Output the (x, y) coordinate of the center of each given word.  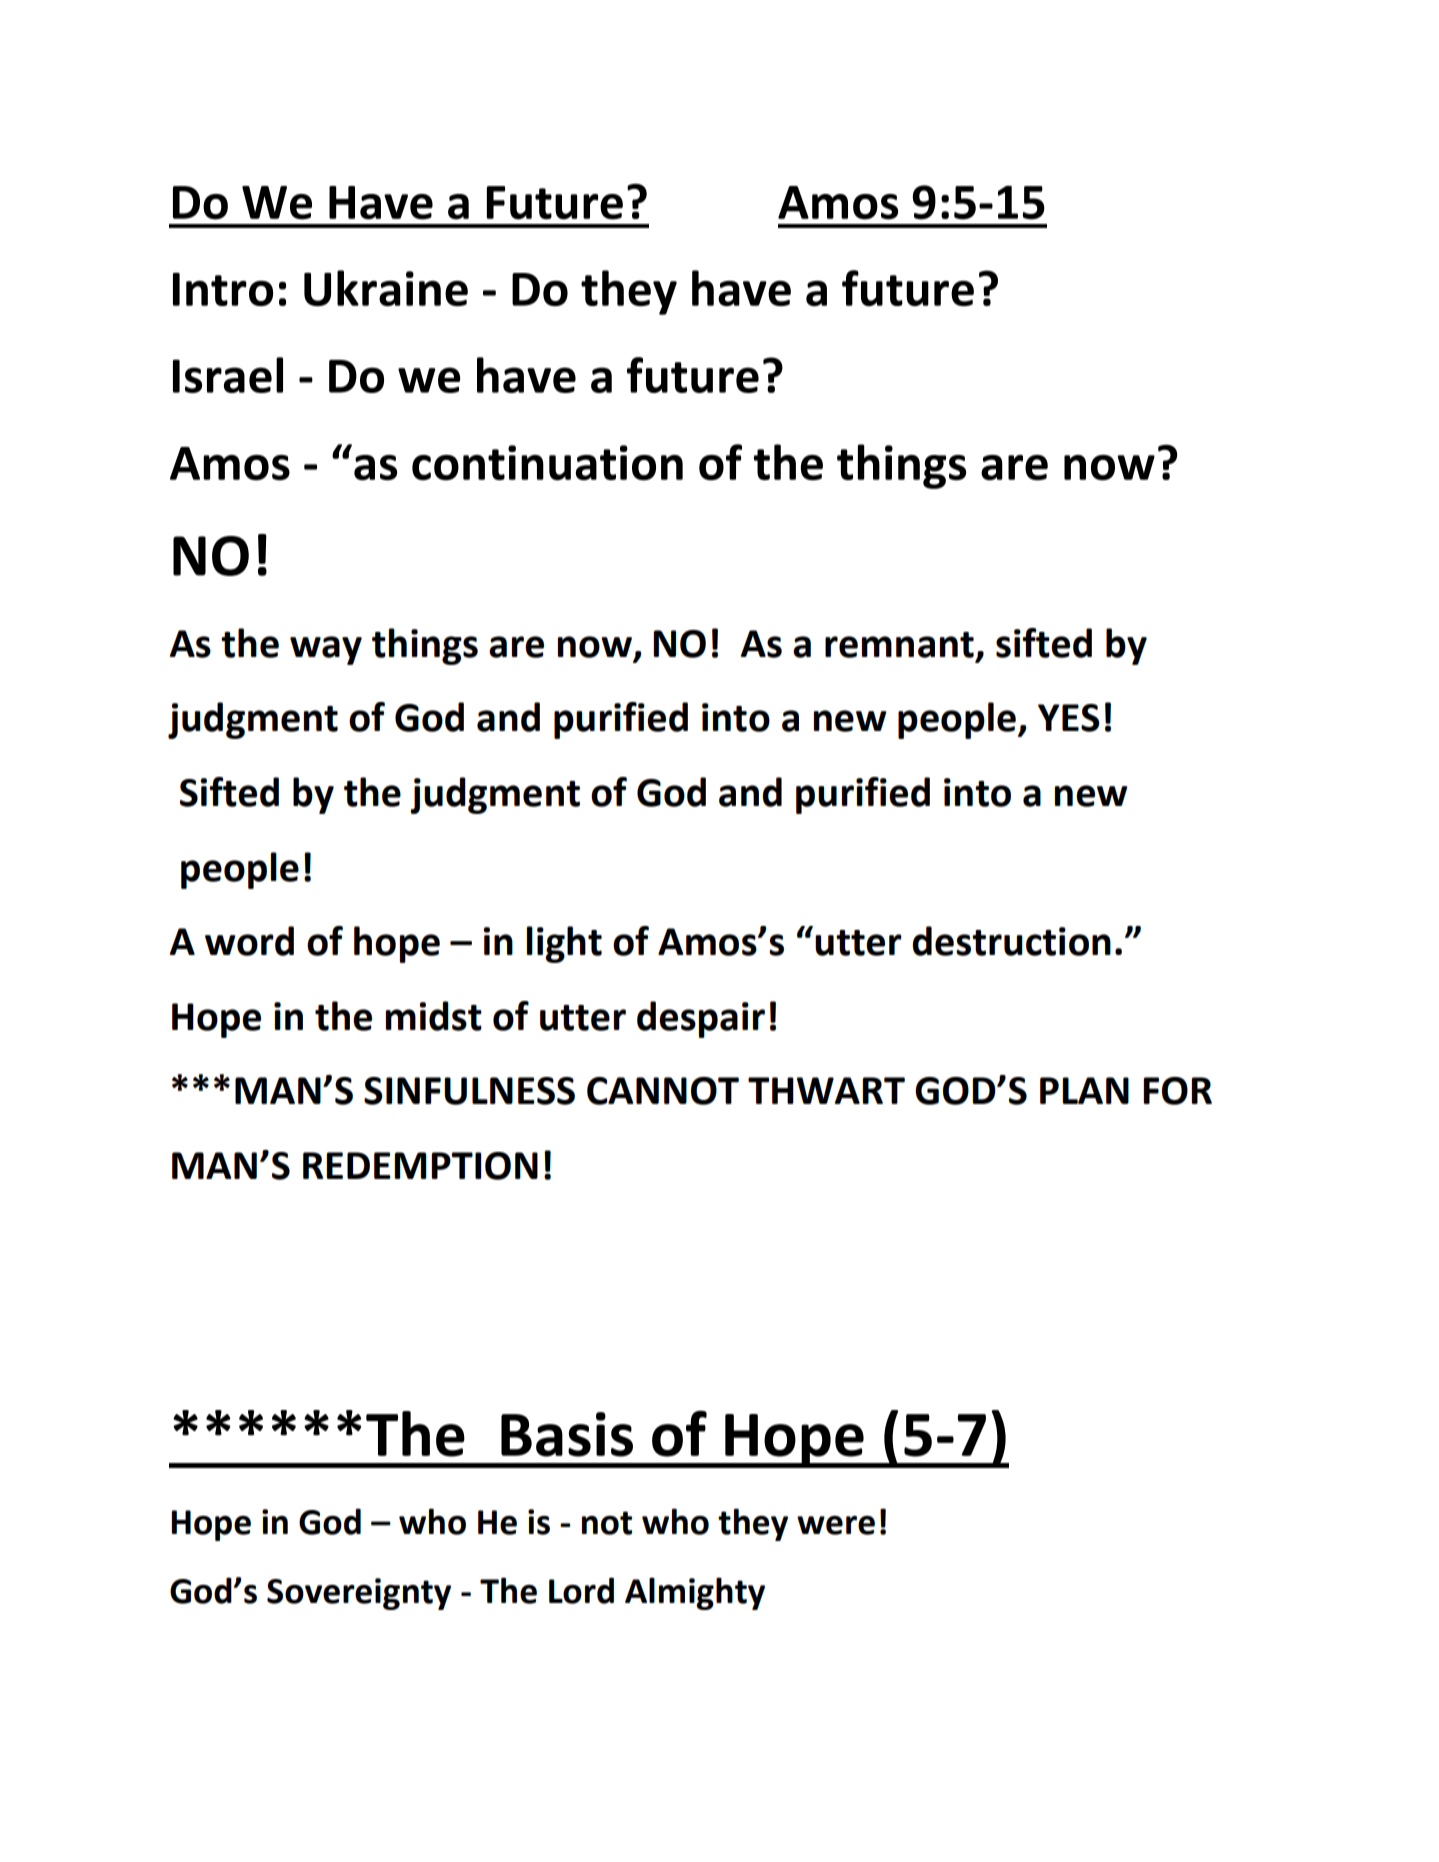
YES (1069, 718)
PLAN (1084, 1090)
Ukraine (386, 288)
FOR (1177, 1091)
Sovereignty (359, 1594)
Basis (567, 1434)
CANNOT (663, 1091)
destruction (1011, 941)
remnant (899, 645)
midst (434, 1016)
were (836, 1525)
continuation (547, 463)
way (326, 650)
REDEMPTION (420, 1166)
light (564, 944)
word (249, 941)
